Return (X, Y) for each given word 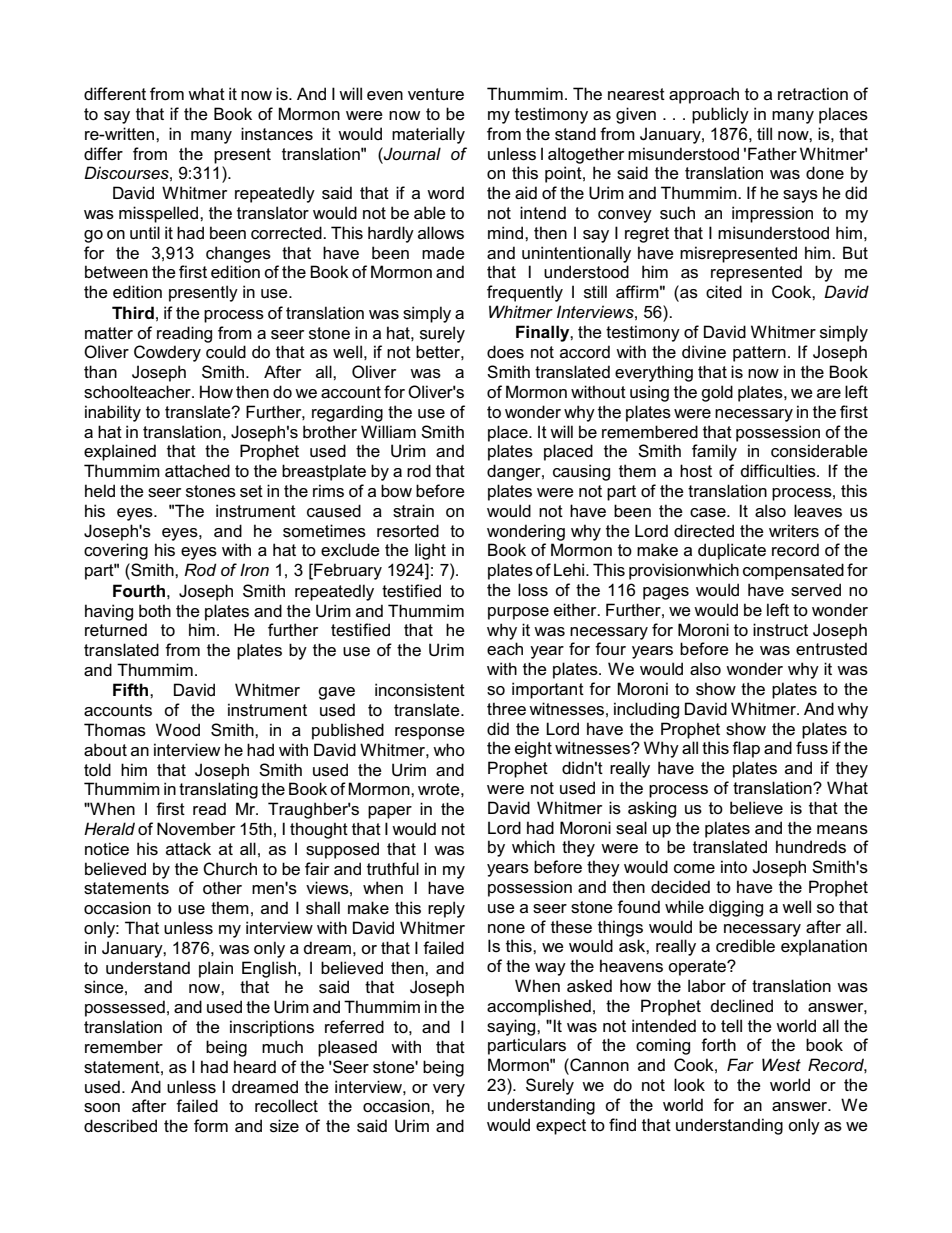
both (155, 610)
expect (561, 1127)
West (781, 1064)
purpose (518, 613)
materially (428, 135)
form (211, 1125)
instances (277, 134)
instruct (780, 630)
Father (772, 153)
